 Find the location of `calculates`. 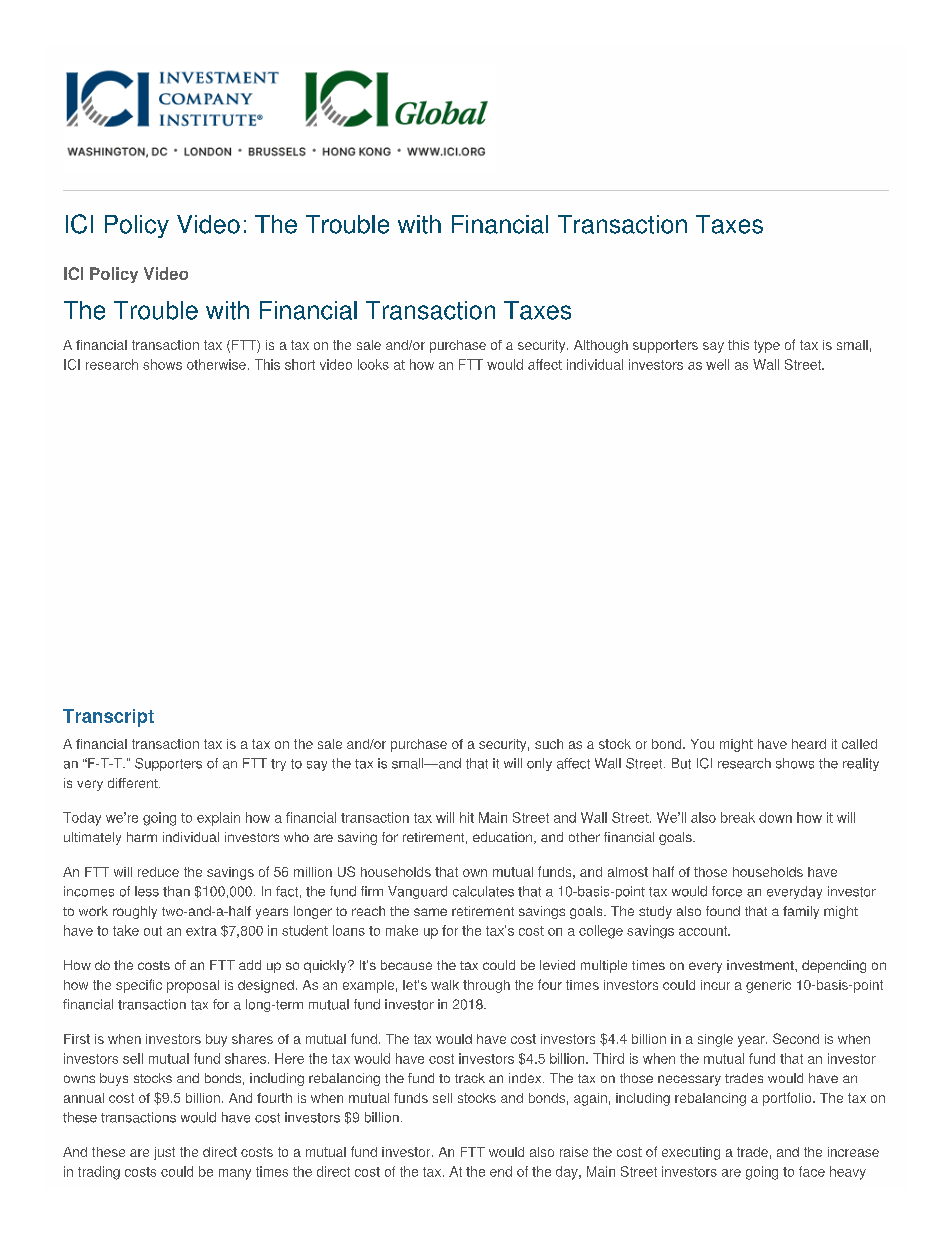

calculates is located at coordinates (483, 891).
